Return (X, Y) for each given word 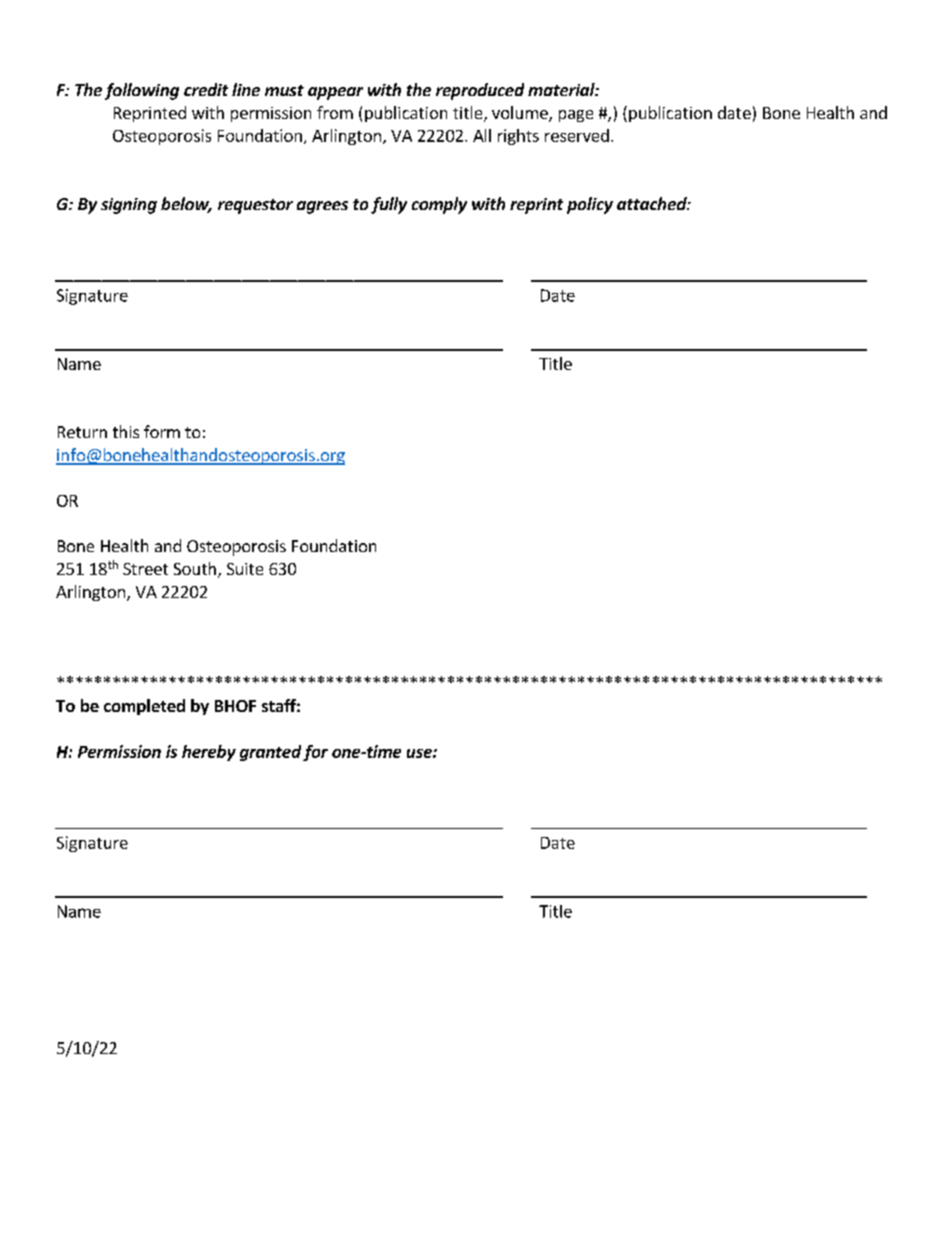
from (335, 112)
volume (521, 114)
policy (590, 205)
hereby (209, 753)
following (142, 91)
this (126, 431)
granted (270, 753)
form (162, 431)
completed (144, 707)
